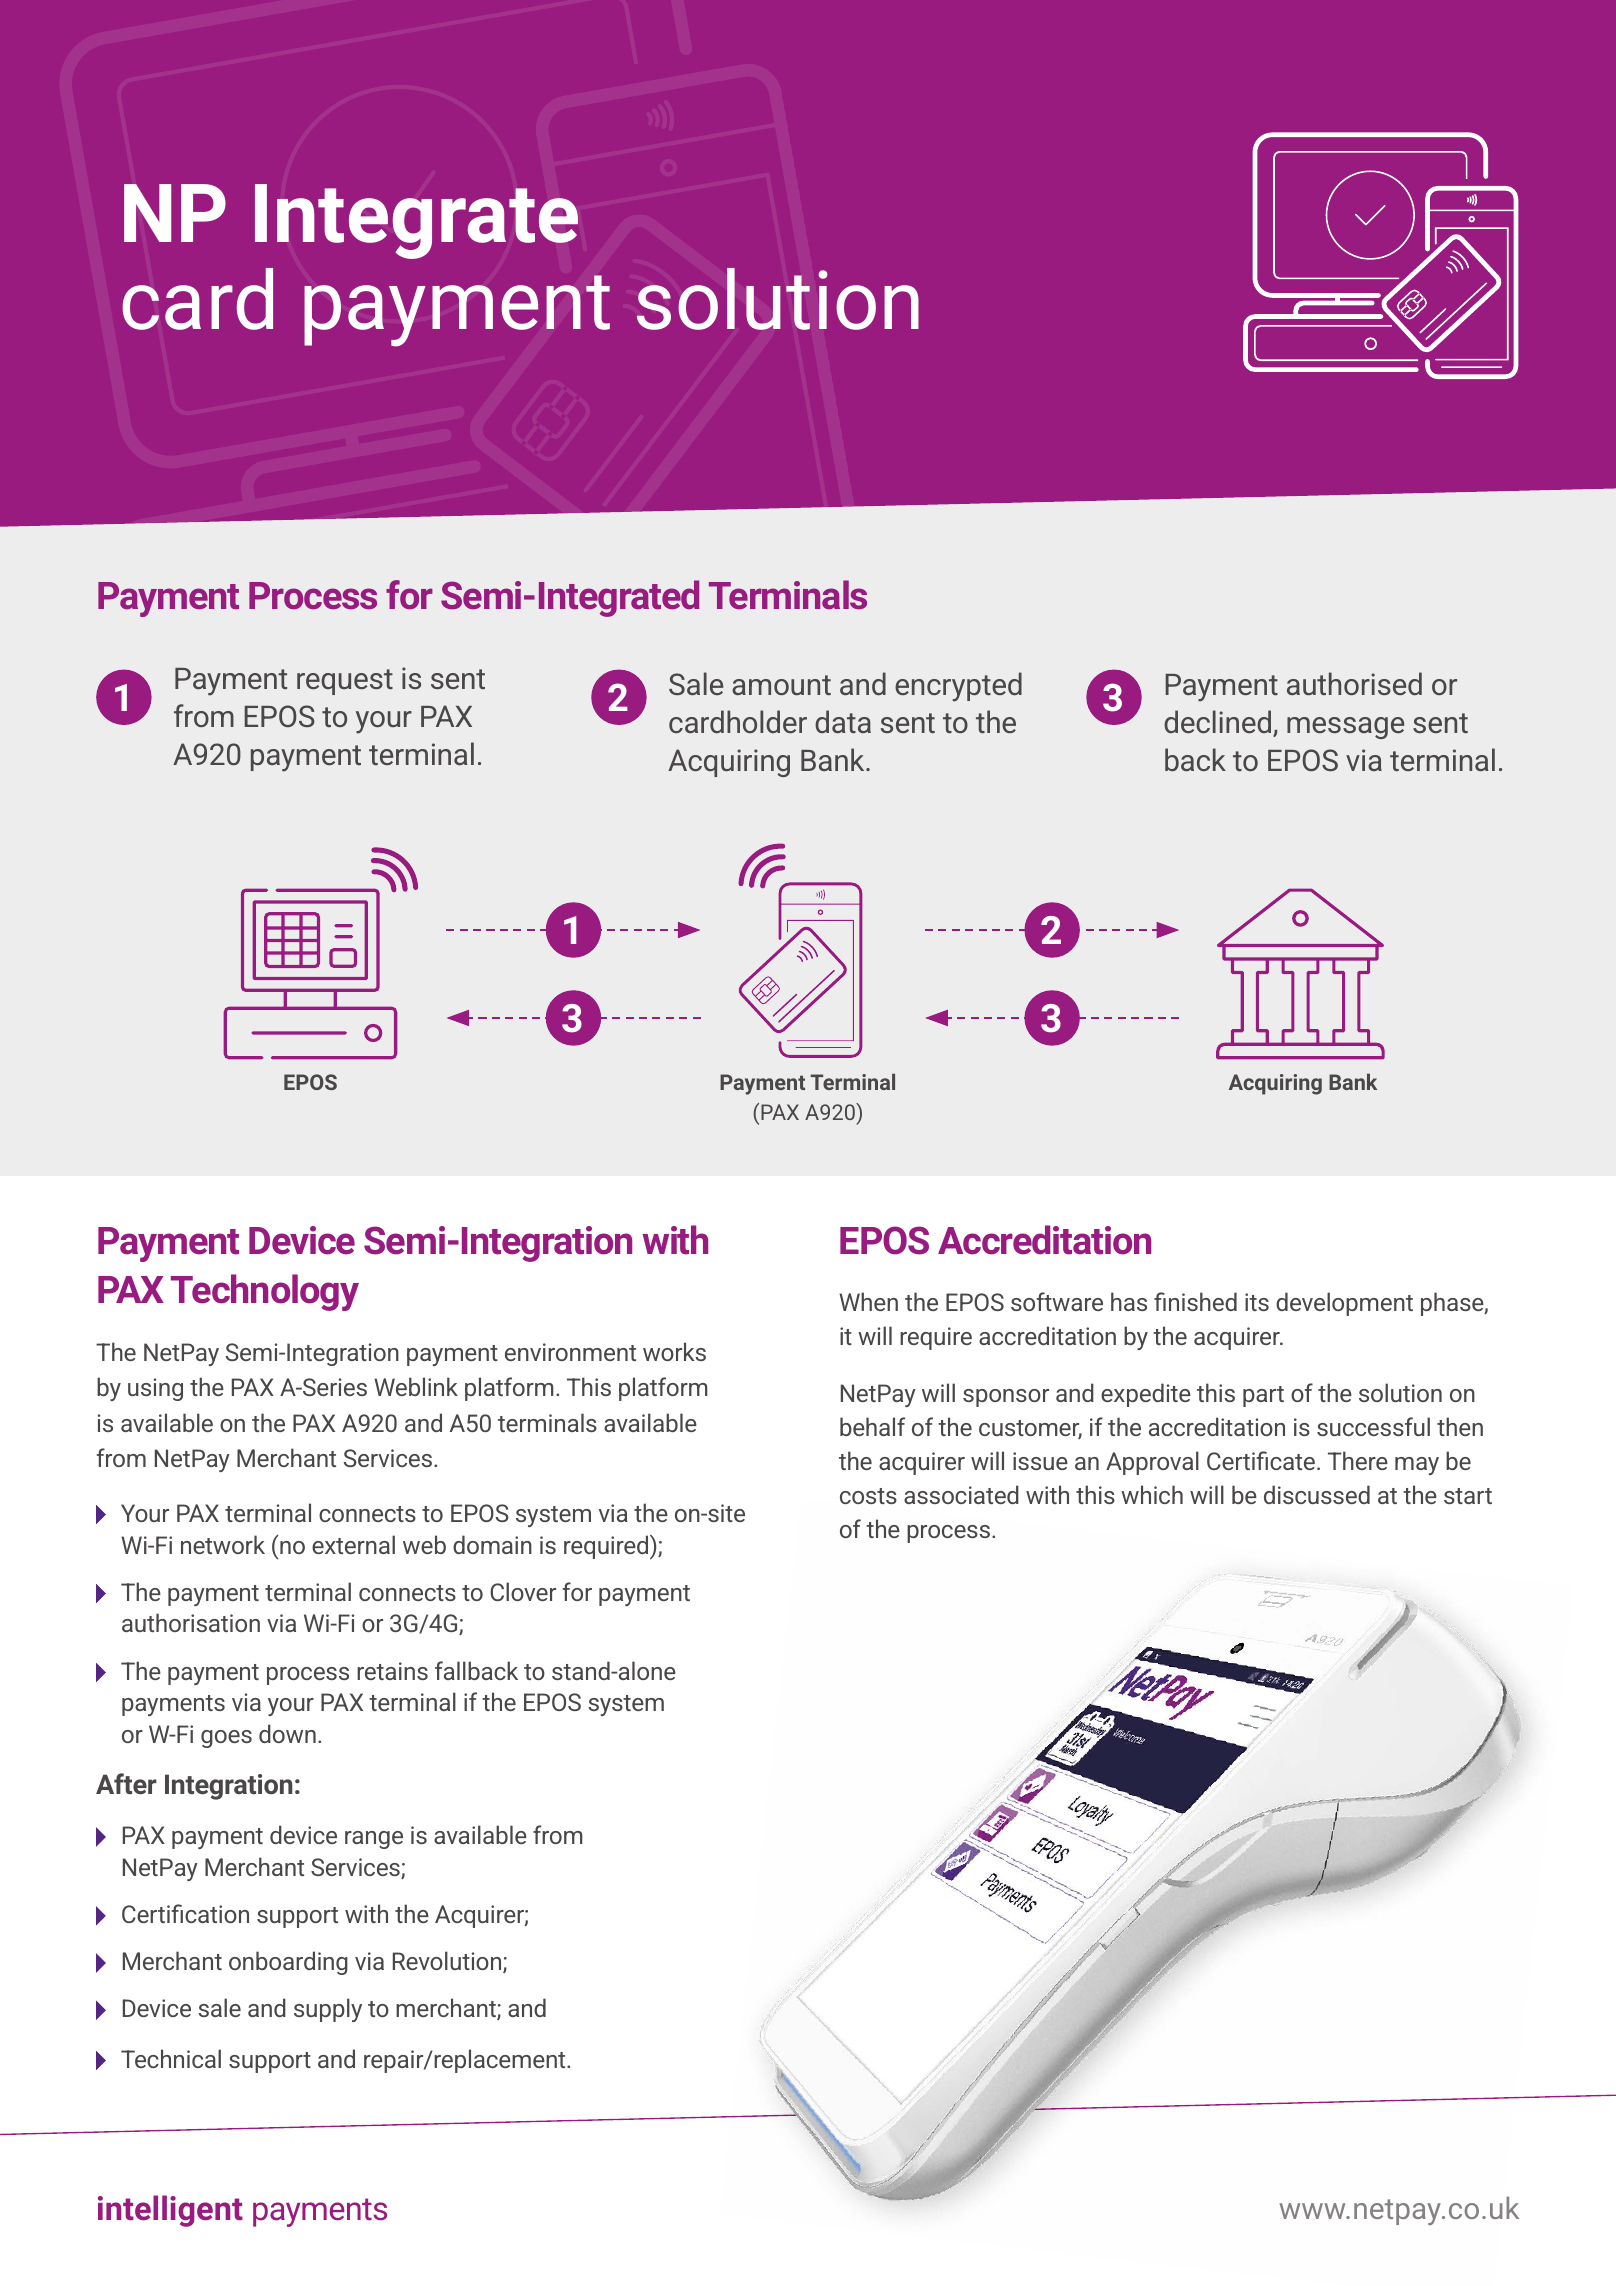 The width and height of the page is (1616, 2286). Describe the element at coordinates (328, 2010) in the page. I see `supply` at that location.
